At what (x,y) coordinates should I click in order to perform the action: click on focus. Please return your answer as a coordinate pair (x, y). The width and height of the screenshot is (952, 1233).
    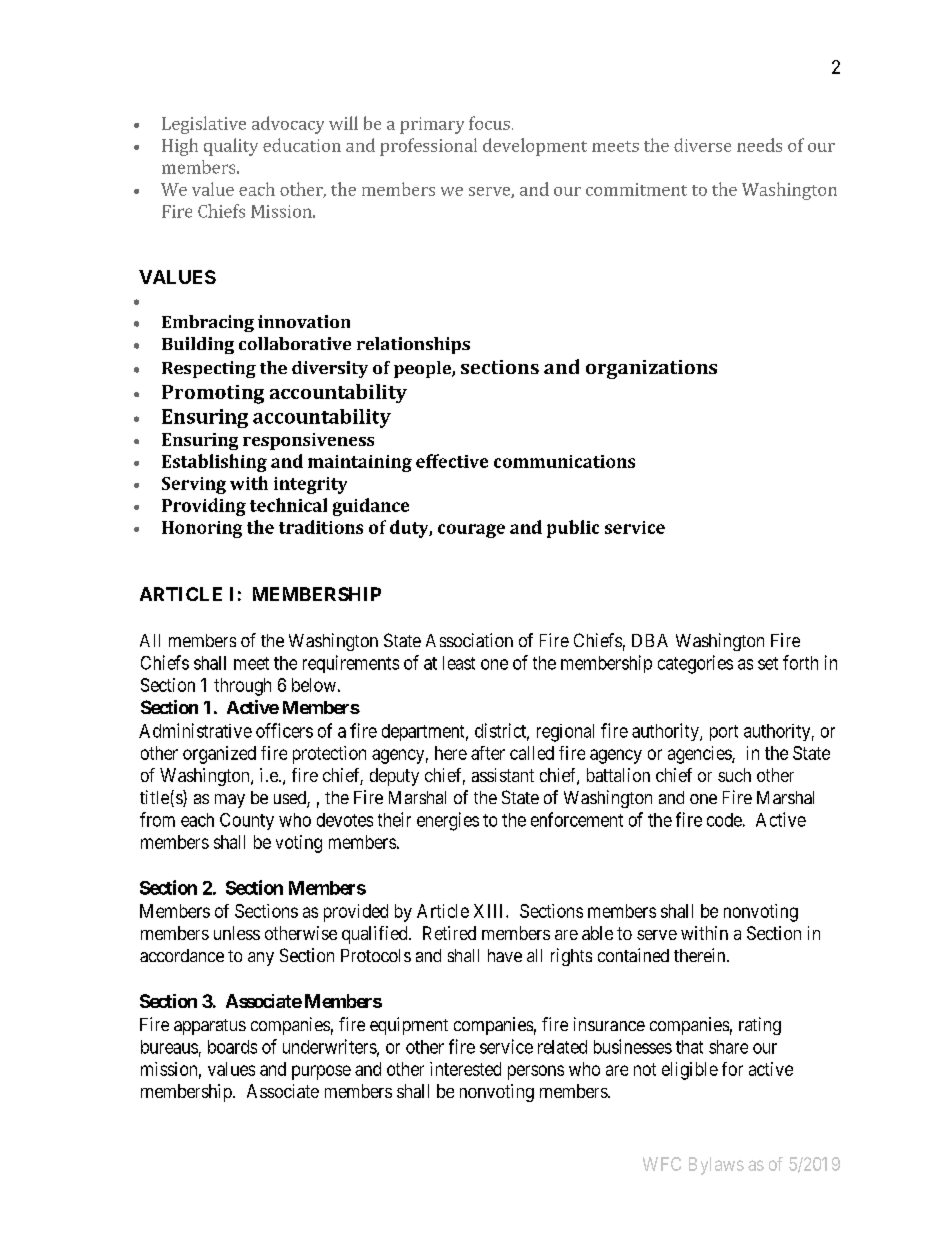
    Looking at the image, I should click on (489, 123).
